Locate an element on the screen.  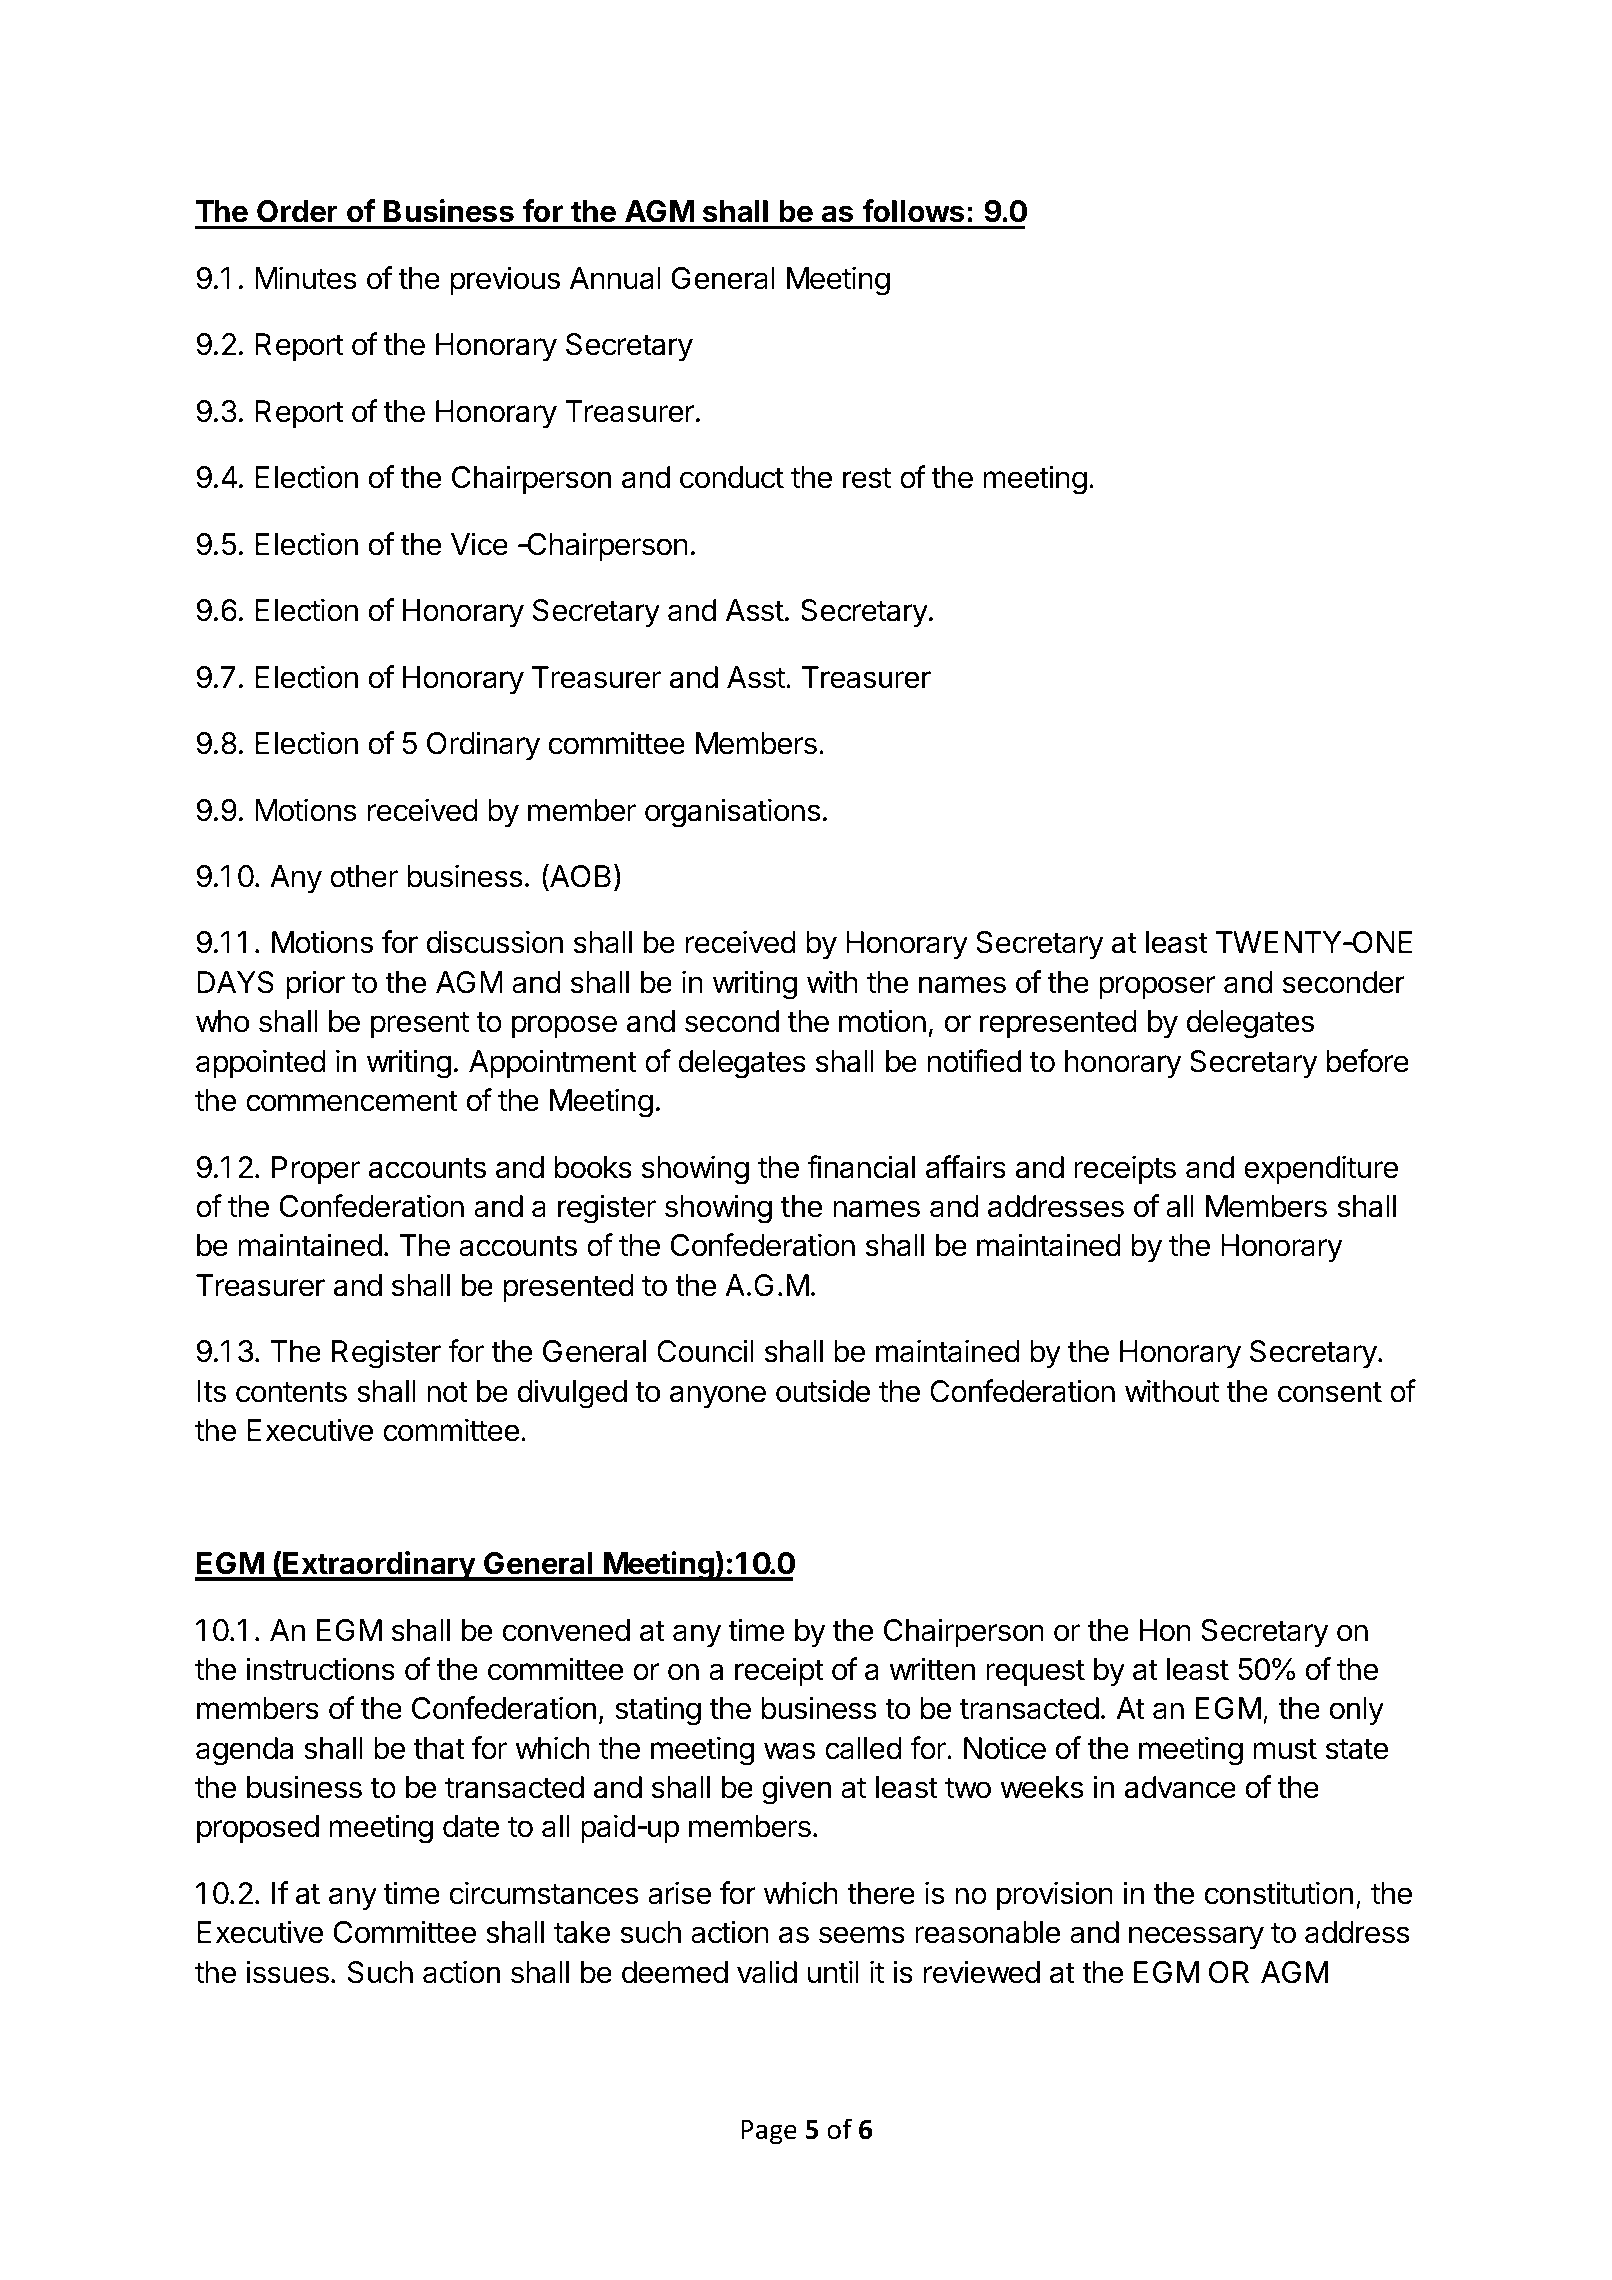
Page is located at coordinates (769, 2132).
